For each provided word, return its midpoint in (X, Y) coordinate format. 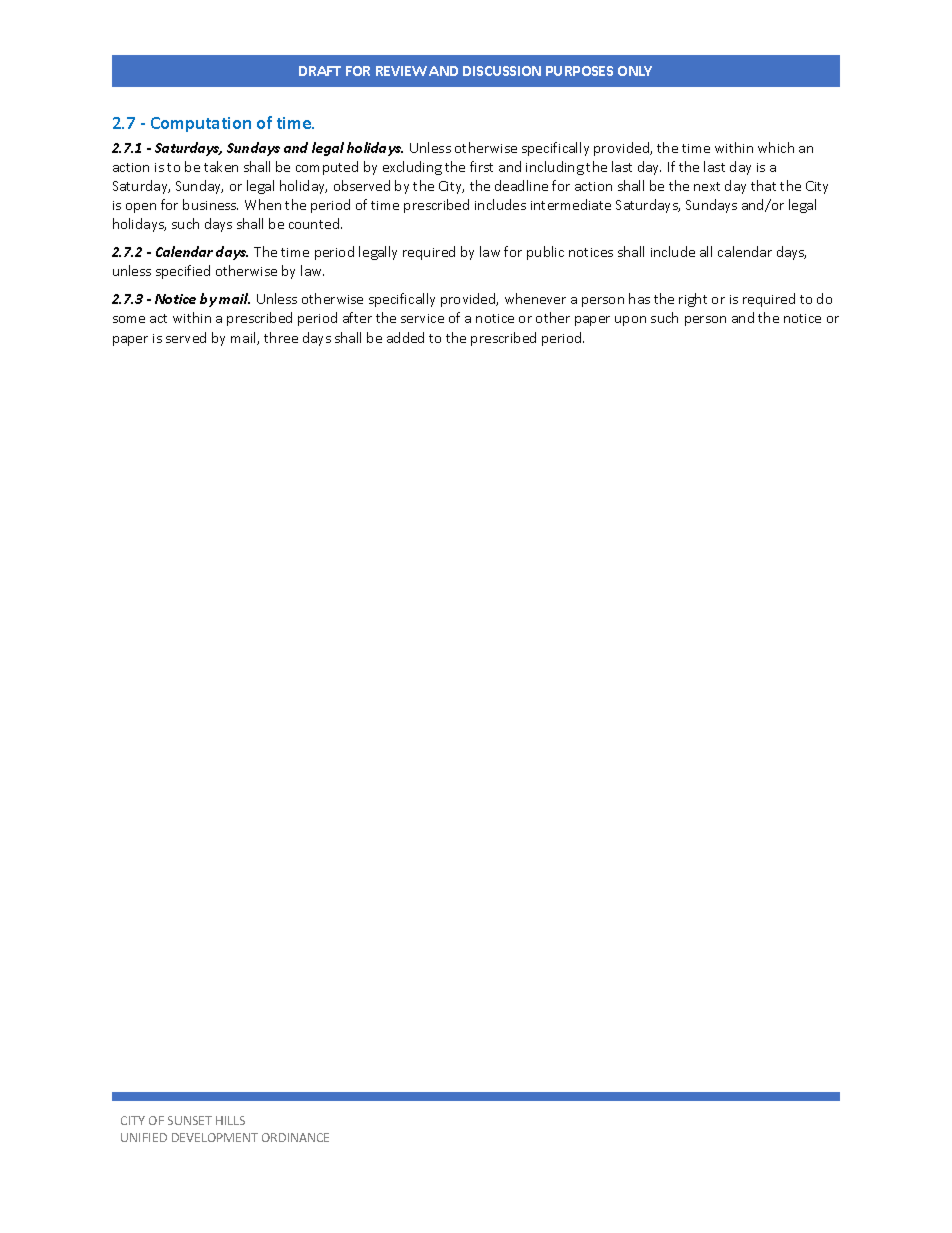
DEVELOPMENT (215, 1137)
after (357, 317)
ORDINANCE (295, 1137)
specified (183, 272)
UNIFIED (144, 1137)
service (422, 318)
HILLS (230, 1120)
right (693, 300)
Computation (201, 124)
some (129, 319)
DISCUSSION (502, 71)
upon (630, 321)
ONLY (635, 71)
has (639, 298)
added (405, 337)
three (281, 337)
